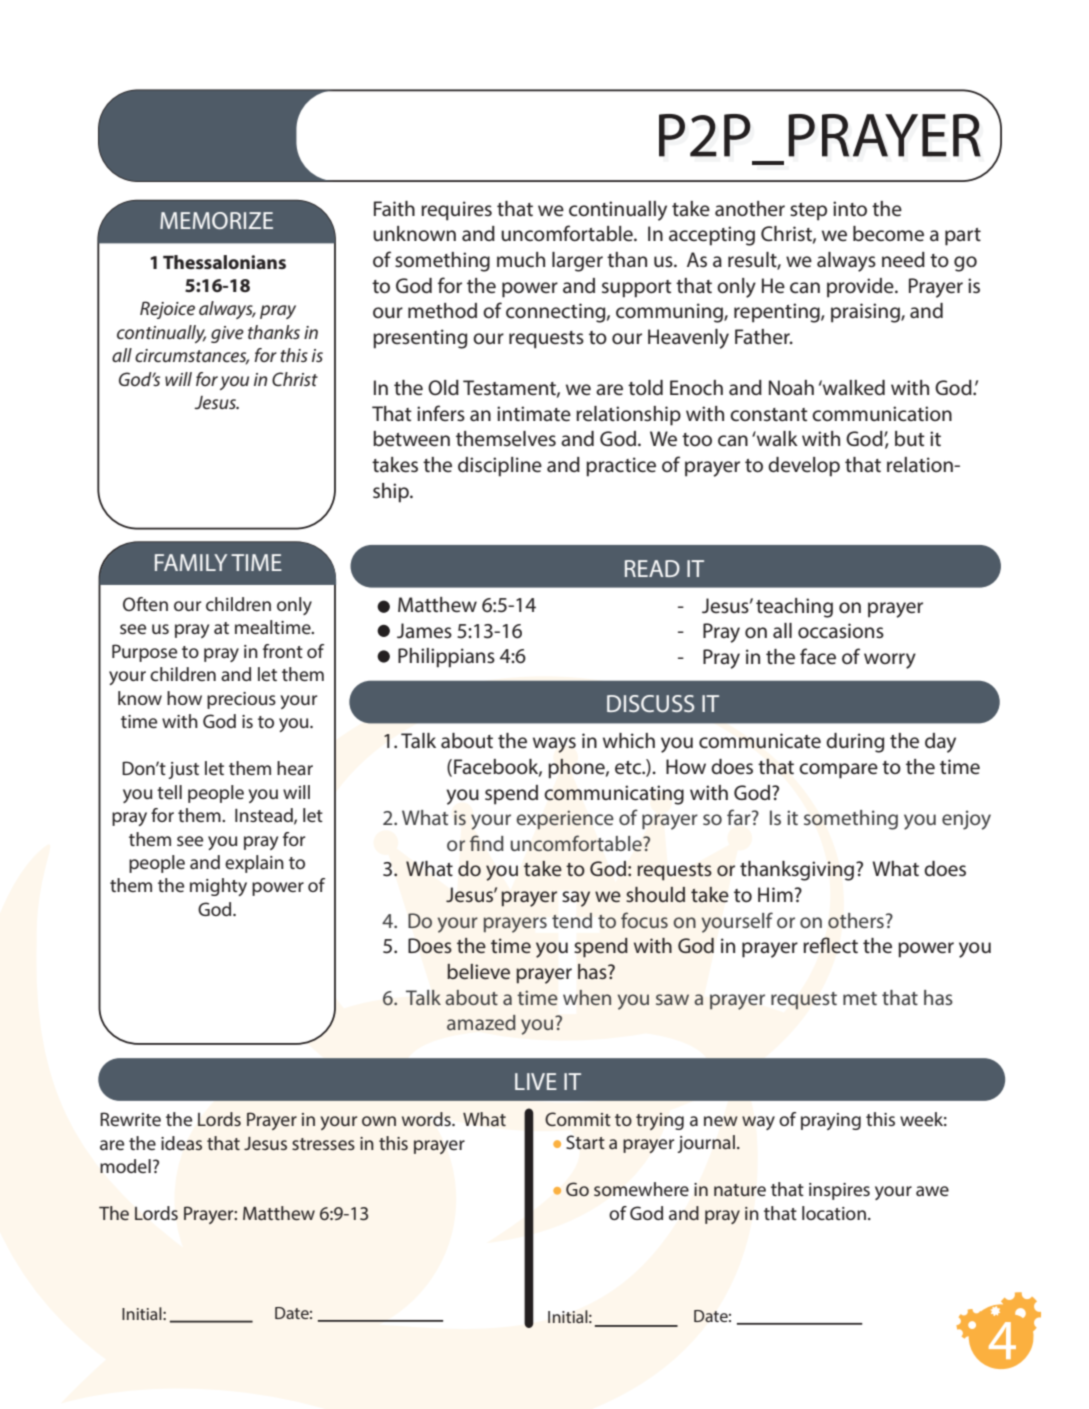 Image resolution: width=1089 pixels, height=1409 pixels. Describe the element at coordinates (856, 921) in the screenshot. I see `others` at that location.
